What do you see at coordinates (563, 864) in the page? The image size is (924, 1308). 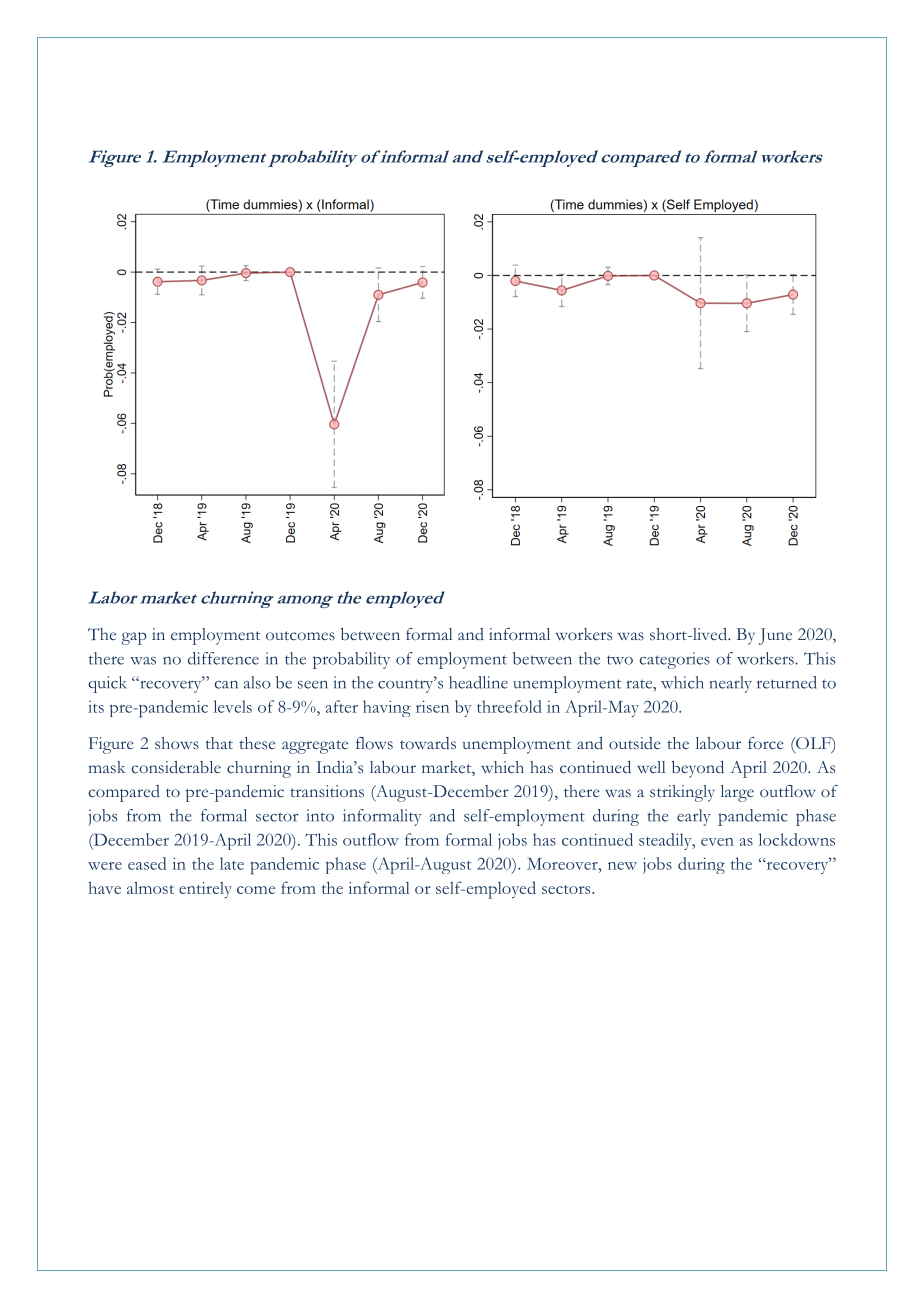 I see `Moreover` at bounding box center [563, 864].
